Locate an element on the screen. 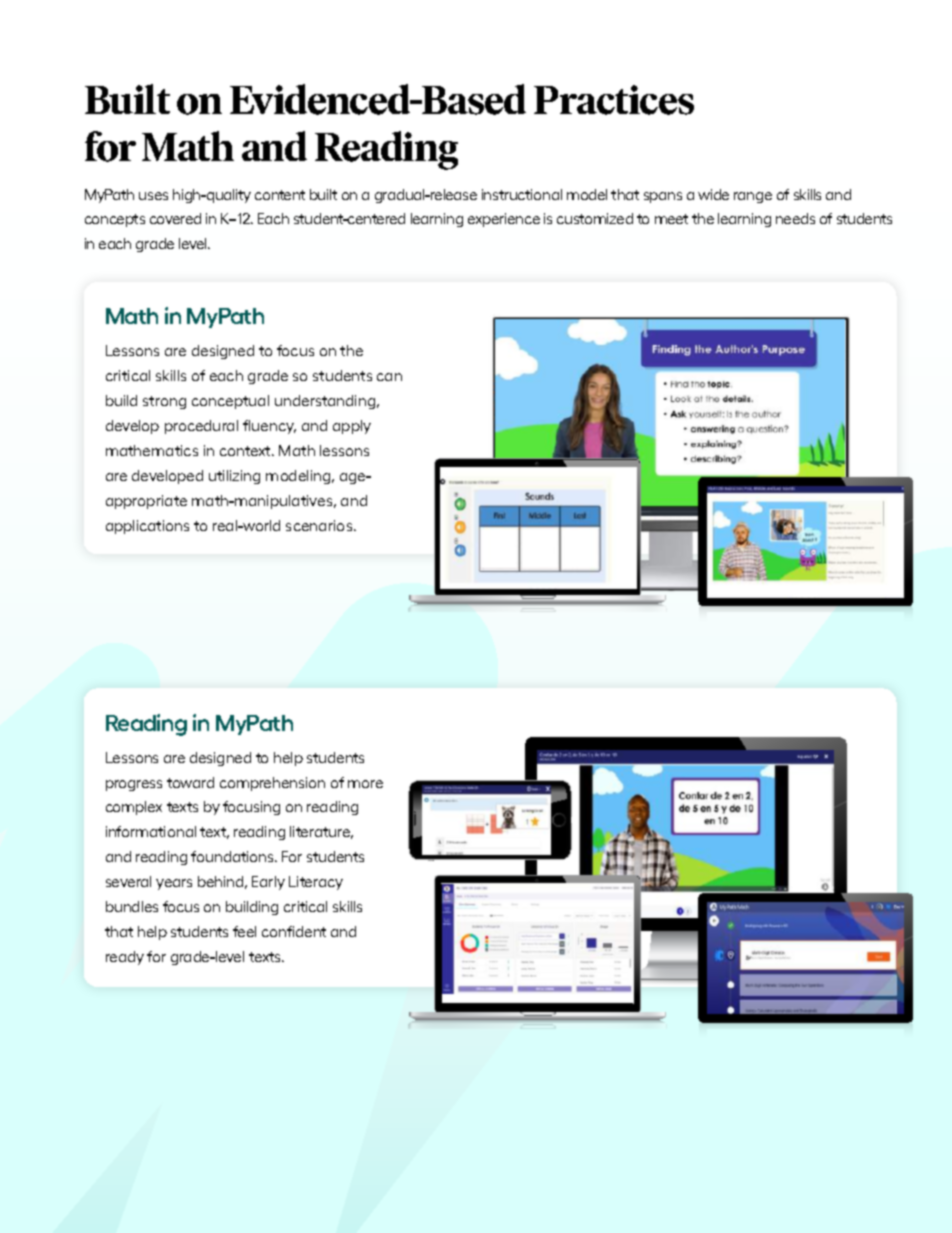 Image resolution: width=952 pixels, height=1233 pixels. apply is located at coordinates (352, 427).
